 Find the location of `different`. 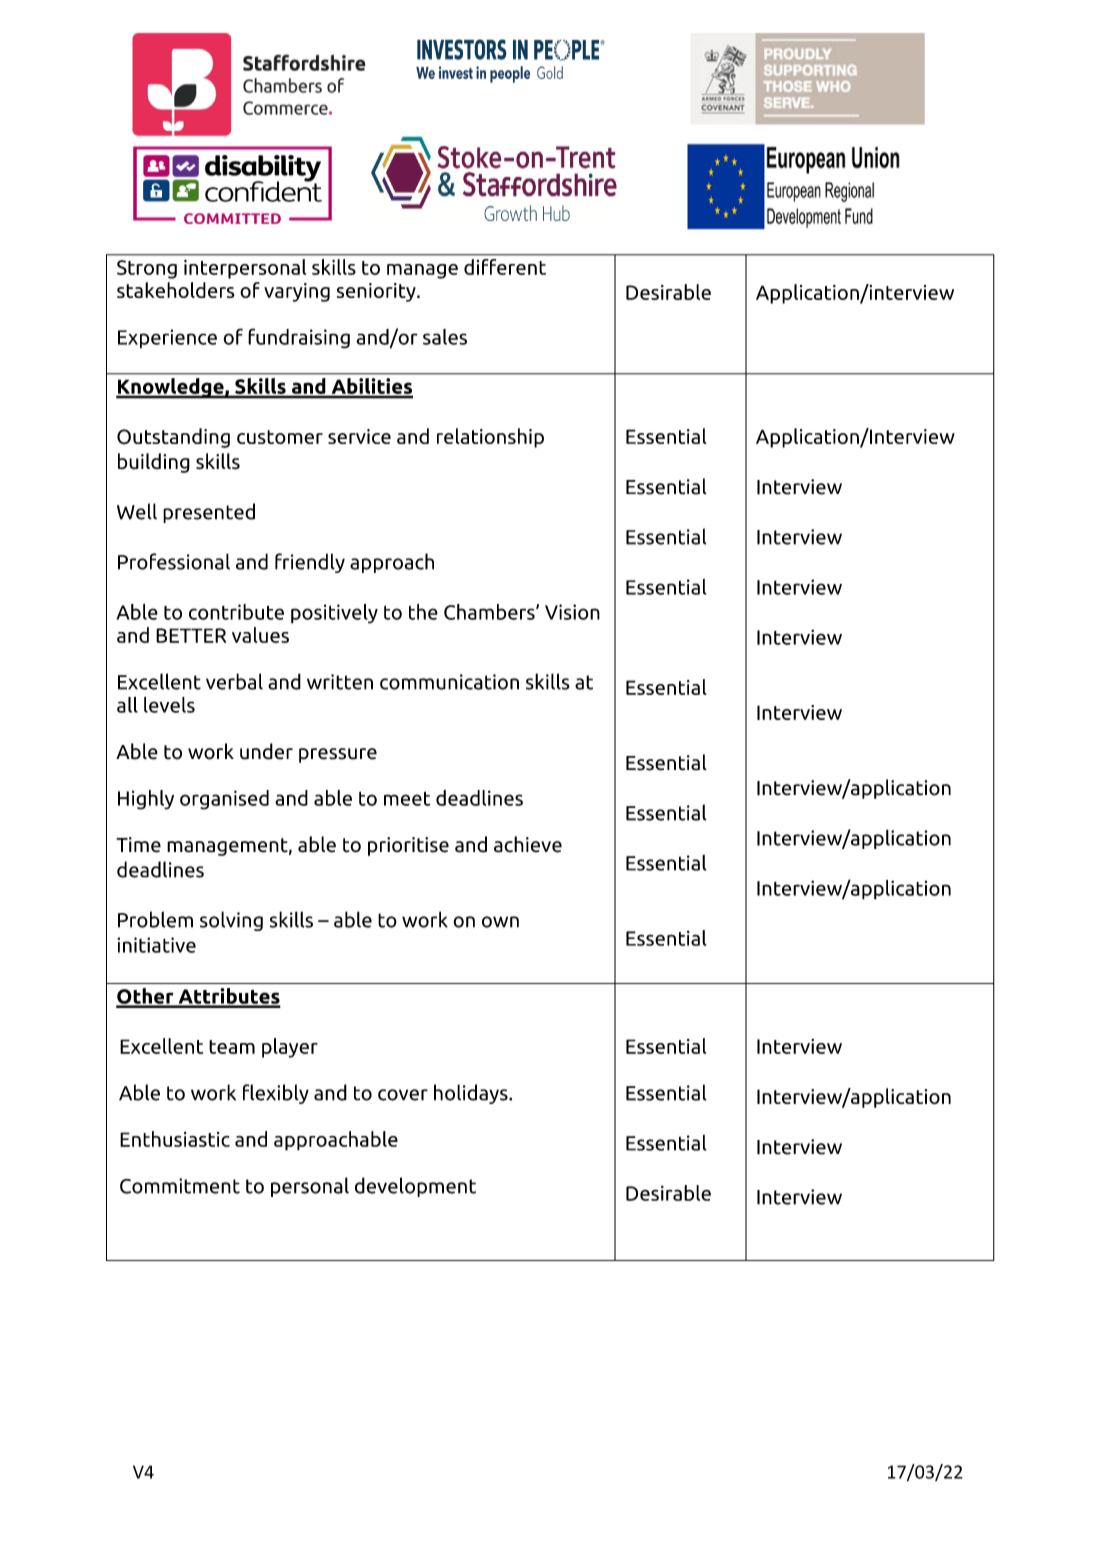

different is located at coordinates (505, 267).
